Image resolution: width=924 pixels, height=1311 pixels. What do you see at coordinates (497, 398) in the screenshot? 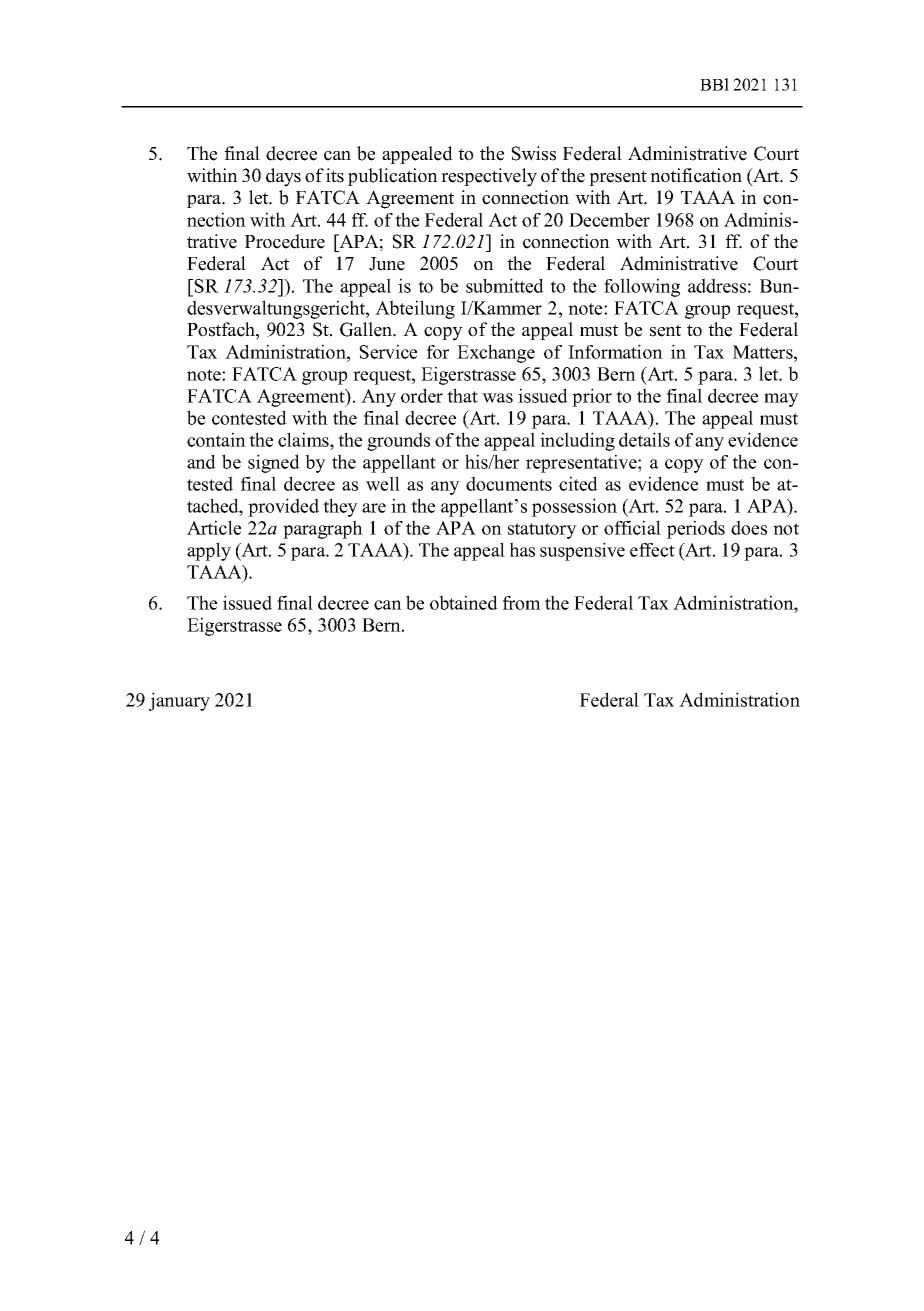
I see `was` at bounding box center [497, 398].
